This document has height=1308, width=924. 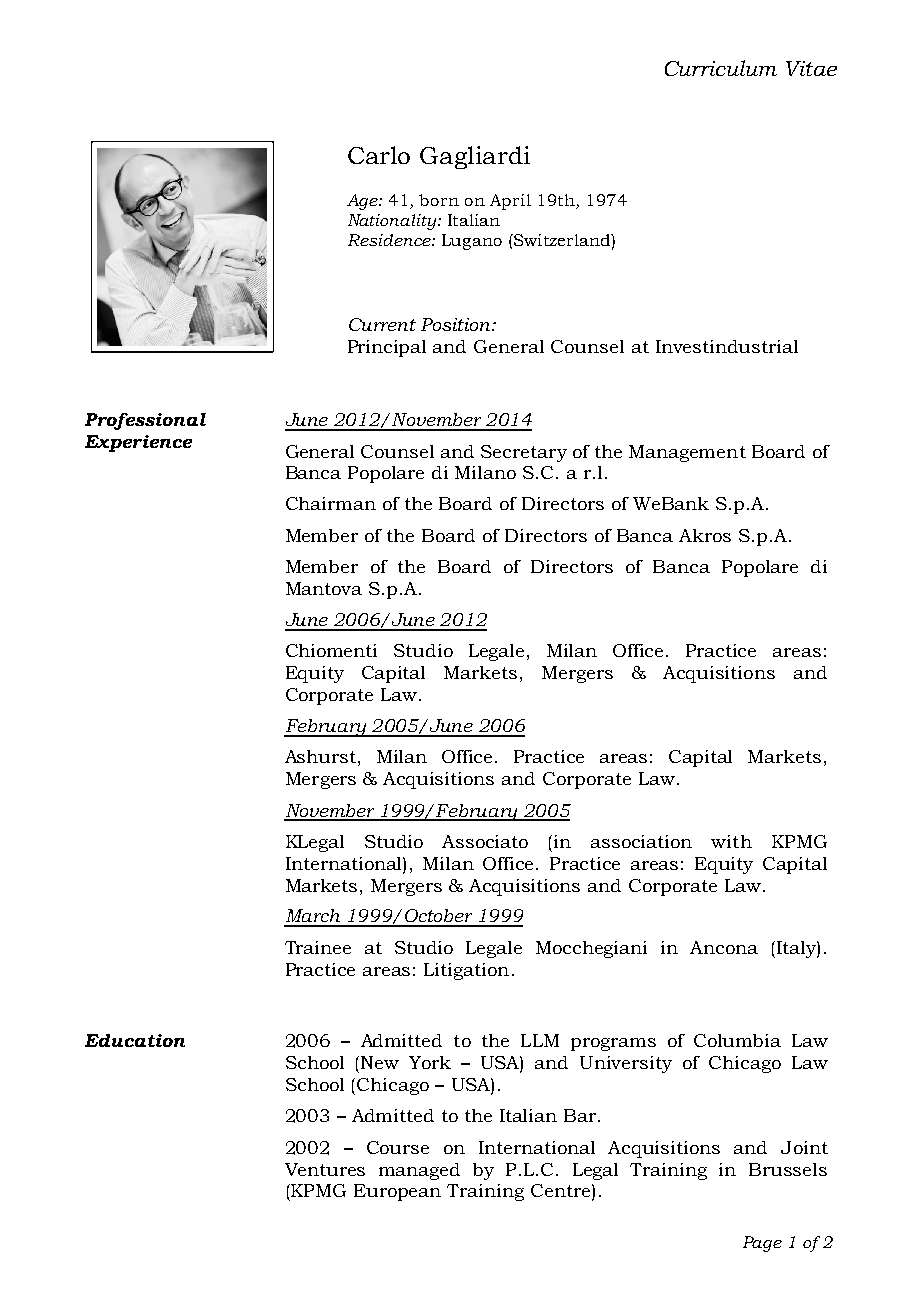 I want to click on Chairman, so click(x=331, y=503).
